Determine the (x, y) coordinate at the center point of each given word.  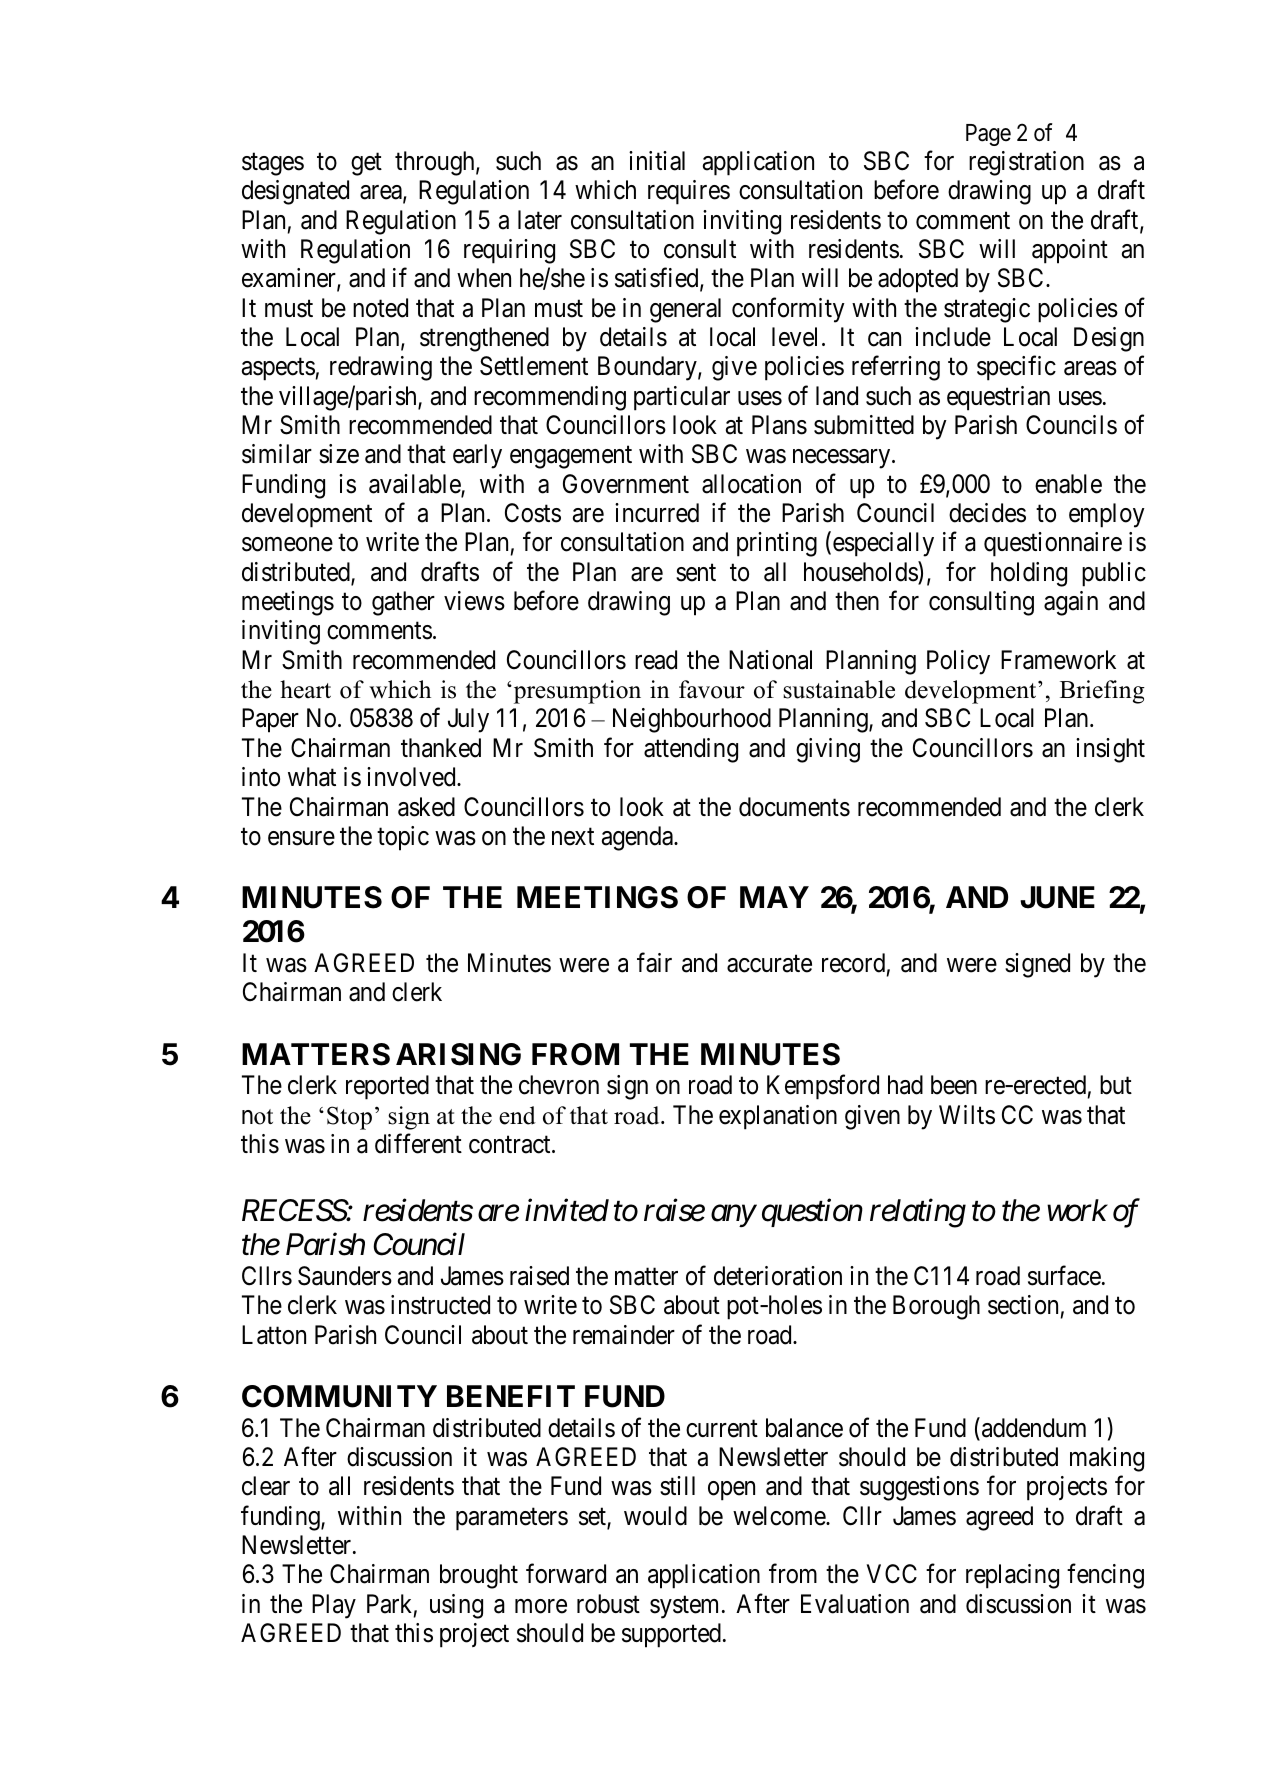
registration (1026, 163)
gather (403, 603)
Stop (349, 1118)
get (366, 164)
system (684, 1607)
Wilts (967, 1115)
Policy (958, 662)
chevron (559, 1085)
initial (657, 161)
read (656, 660)
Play (334, 1606)
